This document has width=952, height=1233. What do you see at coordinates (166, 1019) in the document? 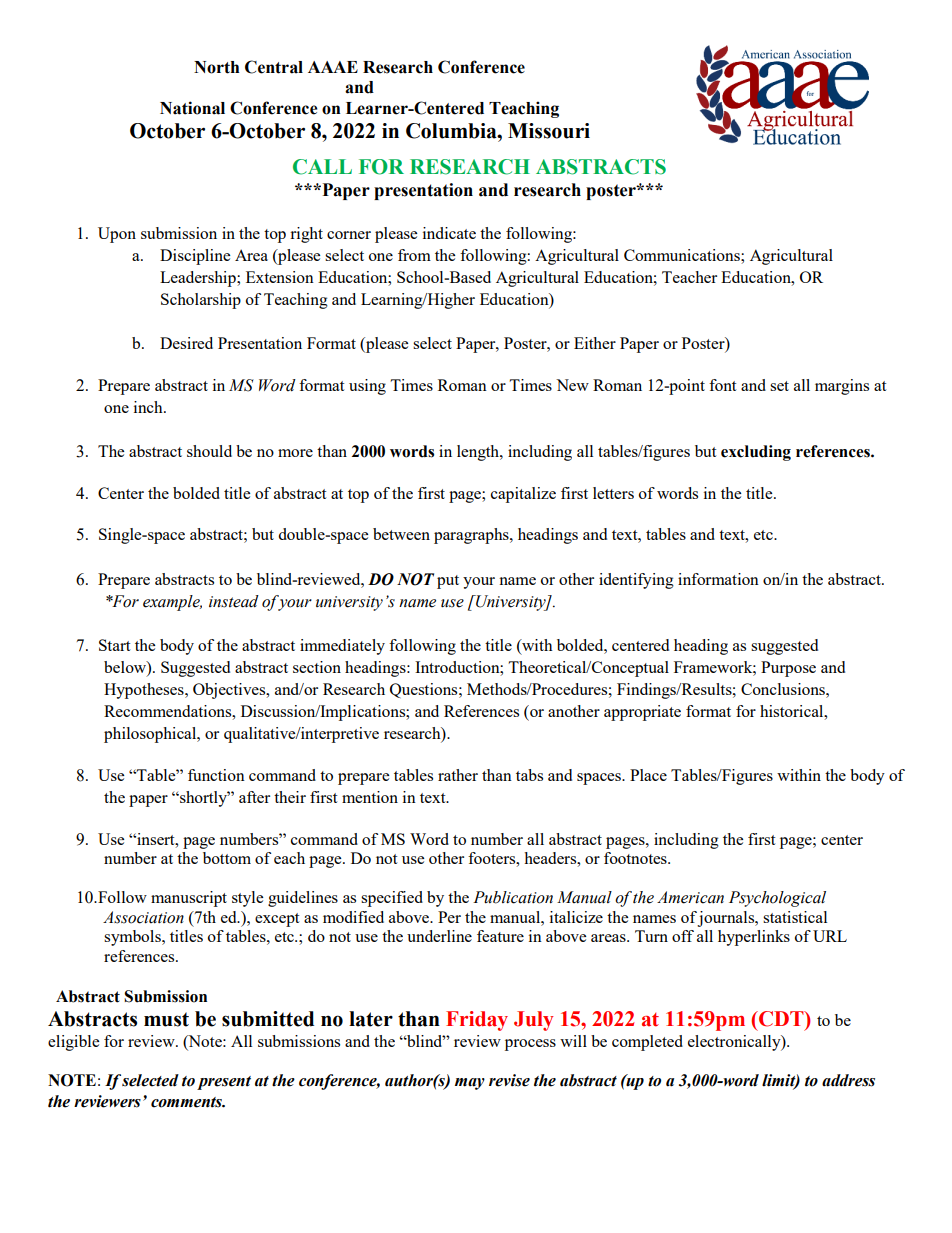
I see `must` at bounding box center [166, 1019].
